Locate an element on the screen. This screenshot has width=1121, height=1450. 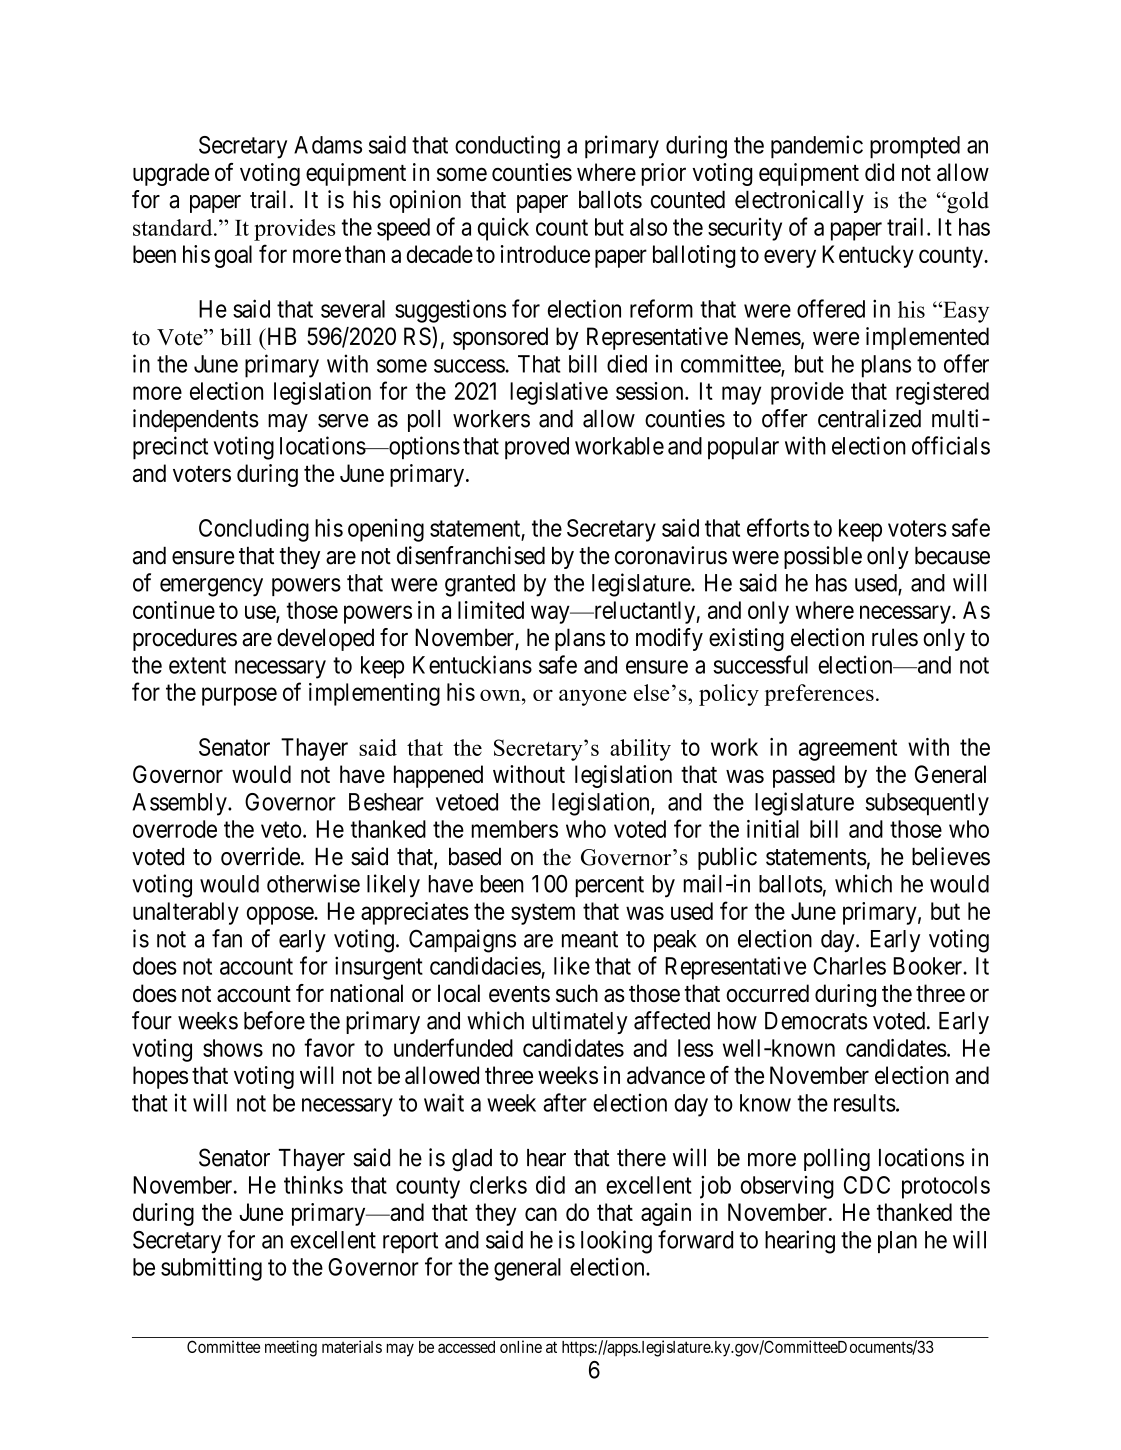
agreement is located at coordinates (848, 750).
